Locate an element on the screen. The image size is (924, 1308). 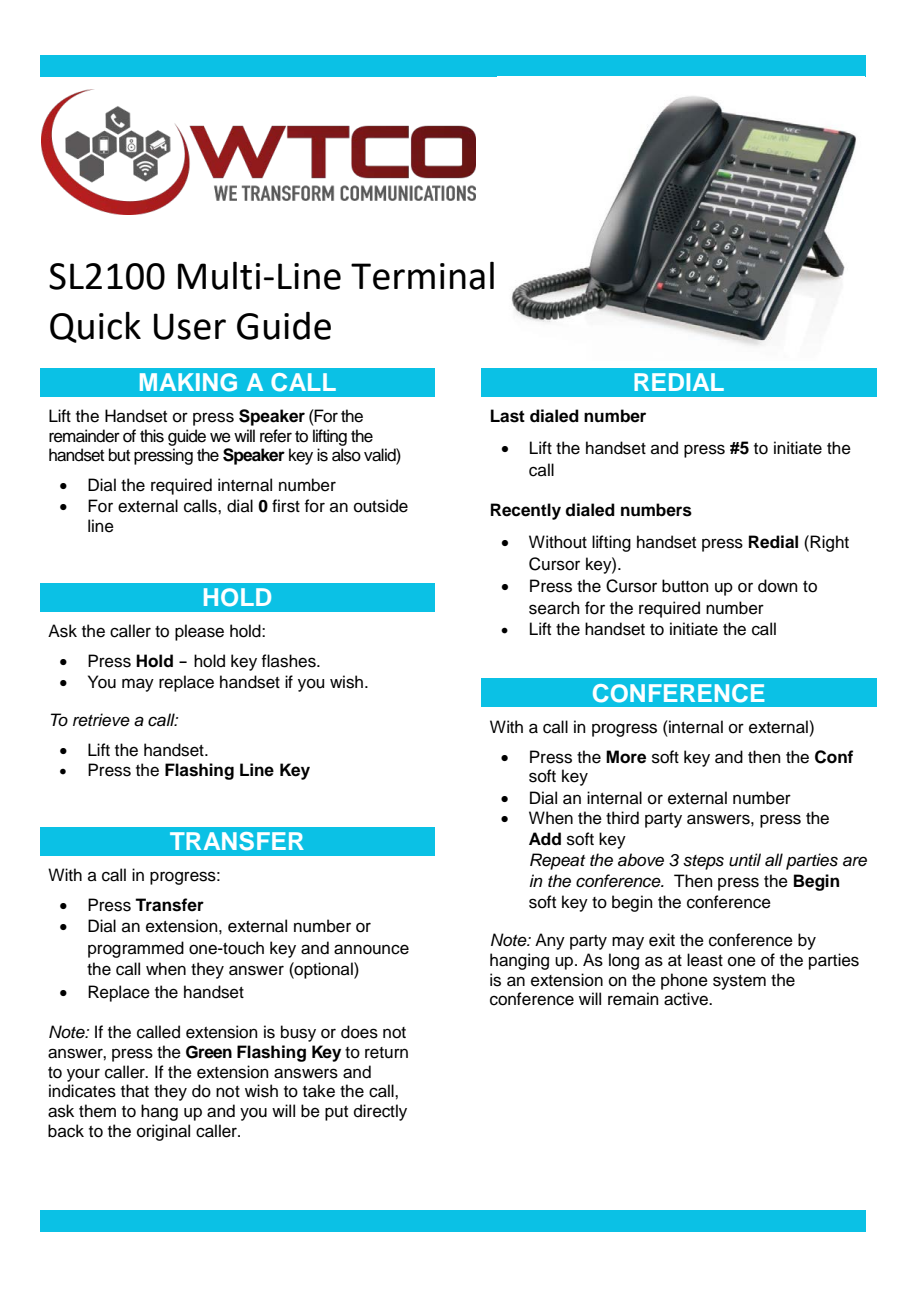
More is located at coordinates (626, 757).
